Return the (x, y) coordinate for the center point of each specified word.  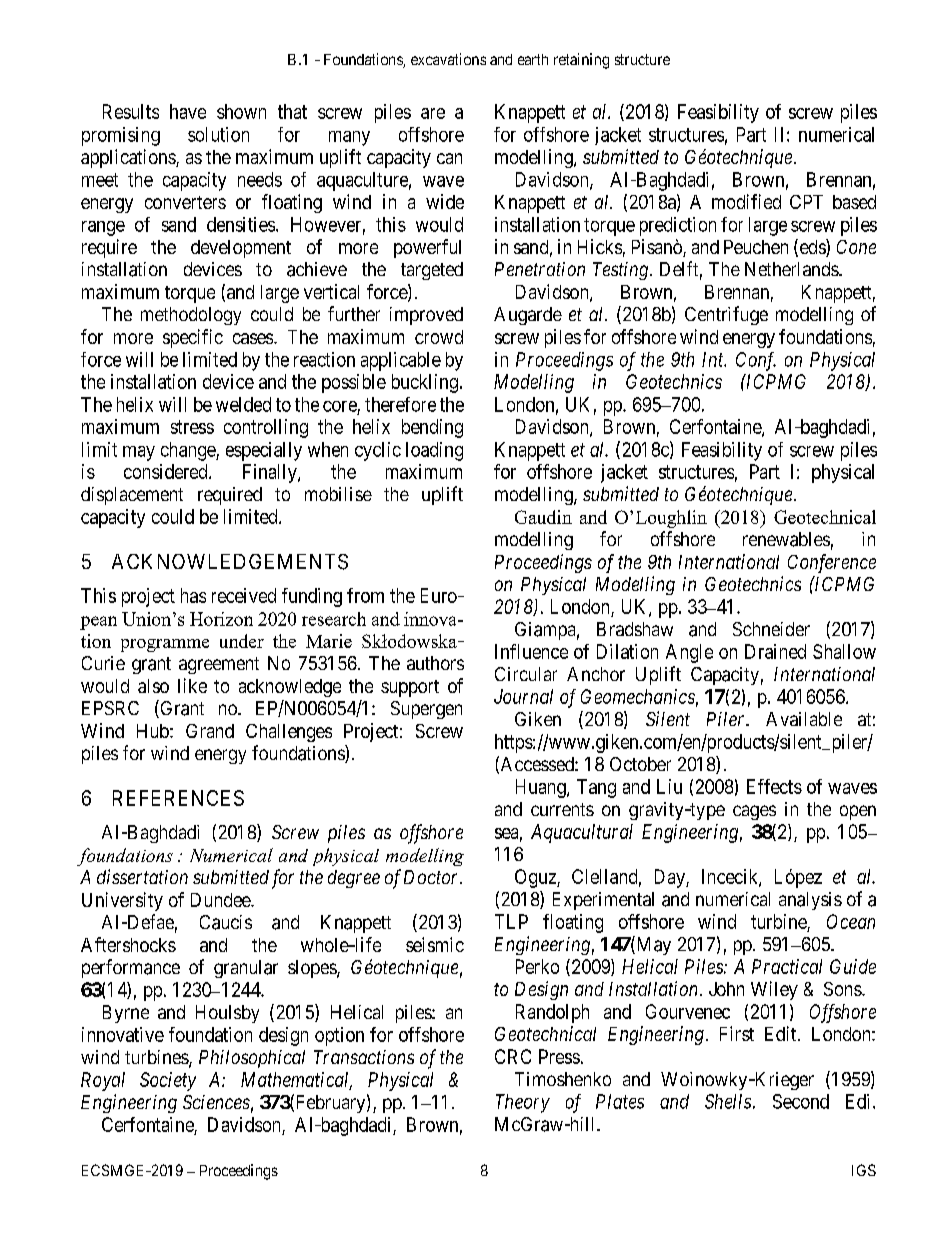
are (433, 113)
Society (168, 1081)
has (193, 595)
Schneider (771, 629)
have (188, 111)
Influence (531, 651)
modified (746, 201)
